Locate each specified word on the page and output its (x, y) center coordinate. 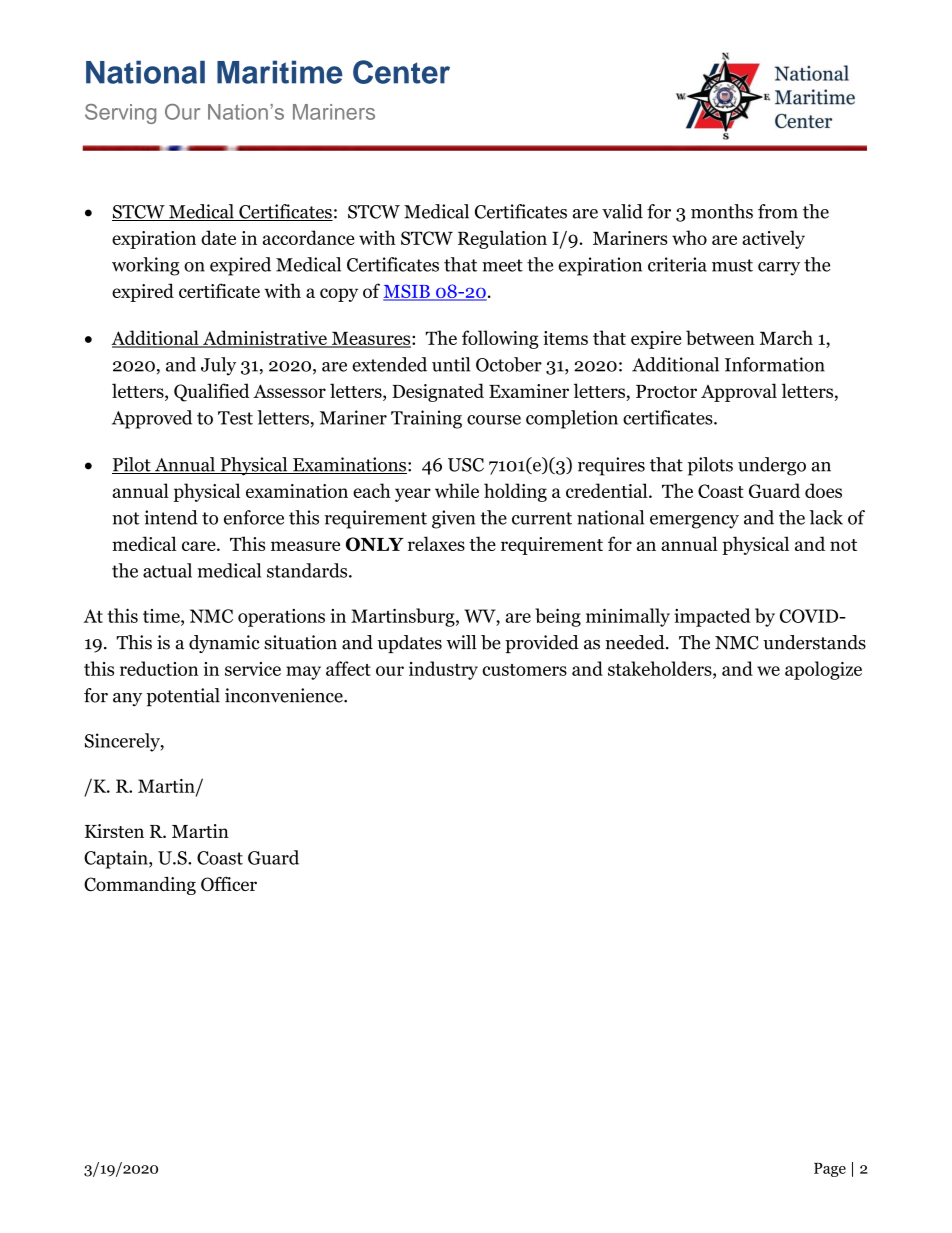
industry (443, 670)
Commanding (140, 886)
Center (401, 72)
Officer (229, 884)
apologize (823, 670)
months (722, 211)
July (218, 366)
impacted (713, 617)
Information (775, 364)
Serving (120, 114)
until (451, 364)
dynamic (224, 644)
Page (830, 1170)
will (461, 642)
